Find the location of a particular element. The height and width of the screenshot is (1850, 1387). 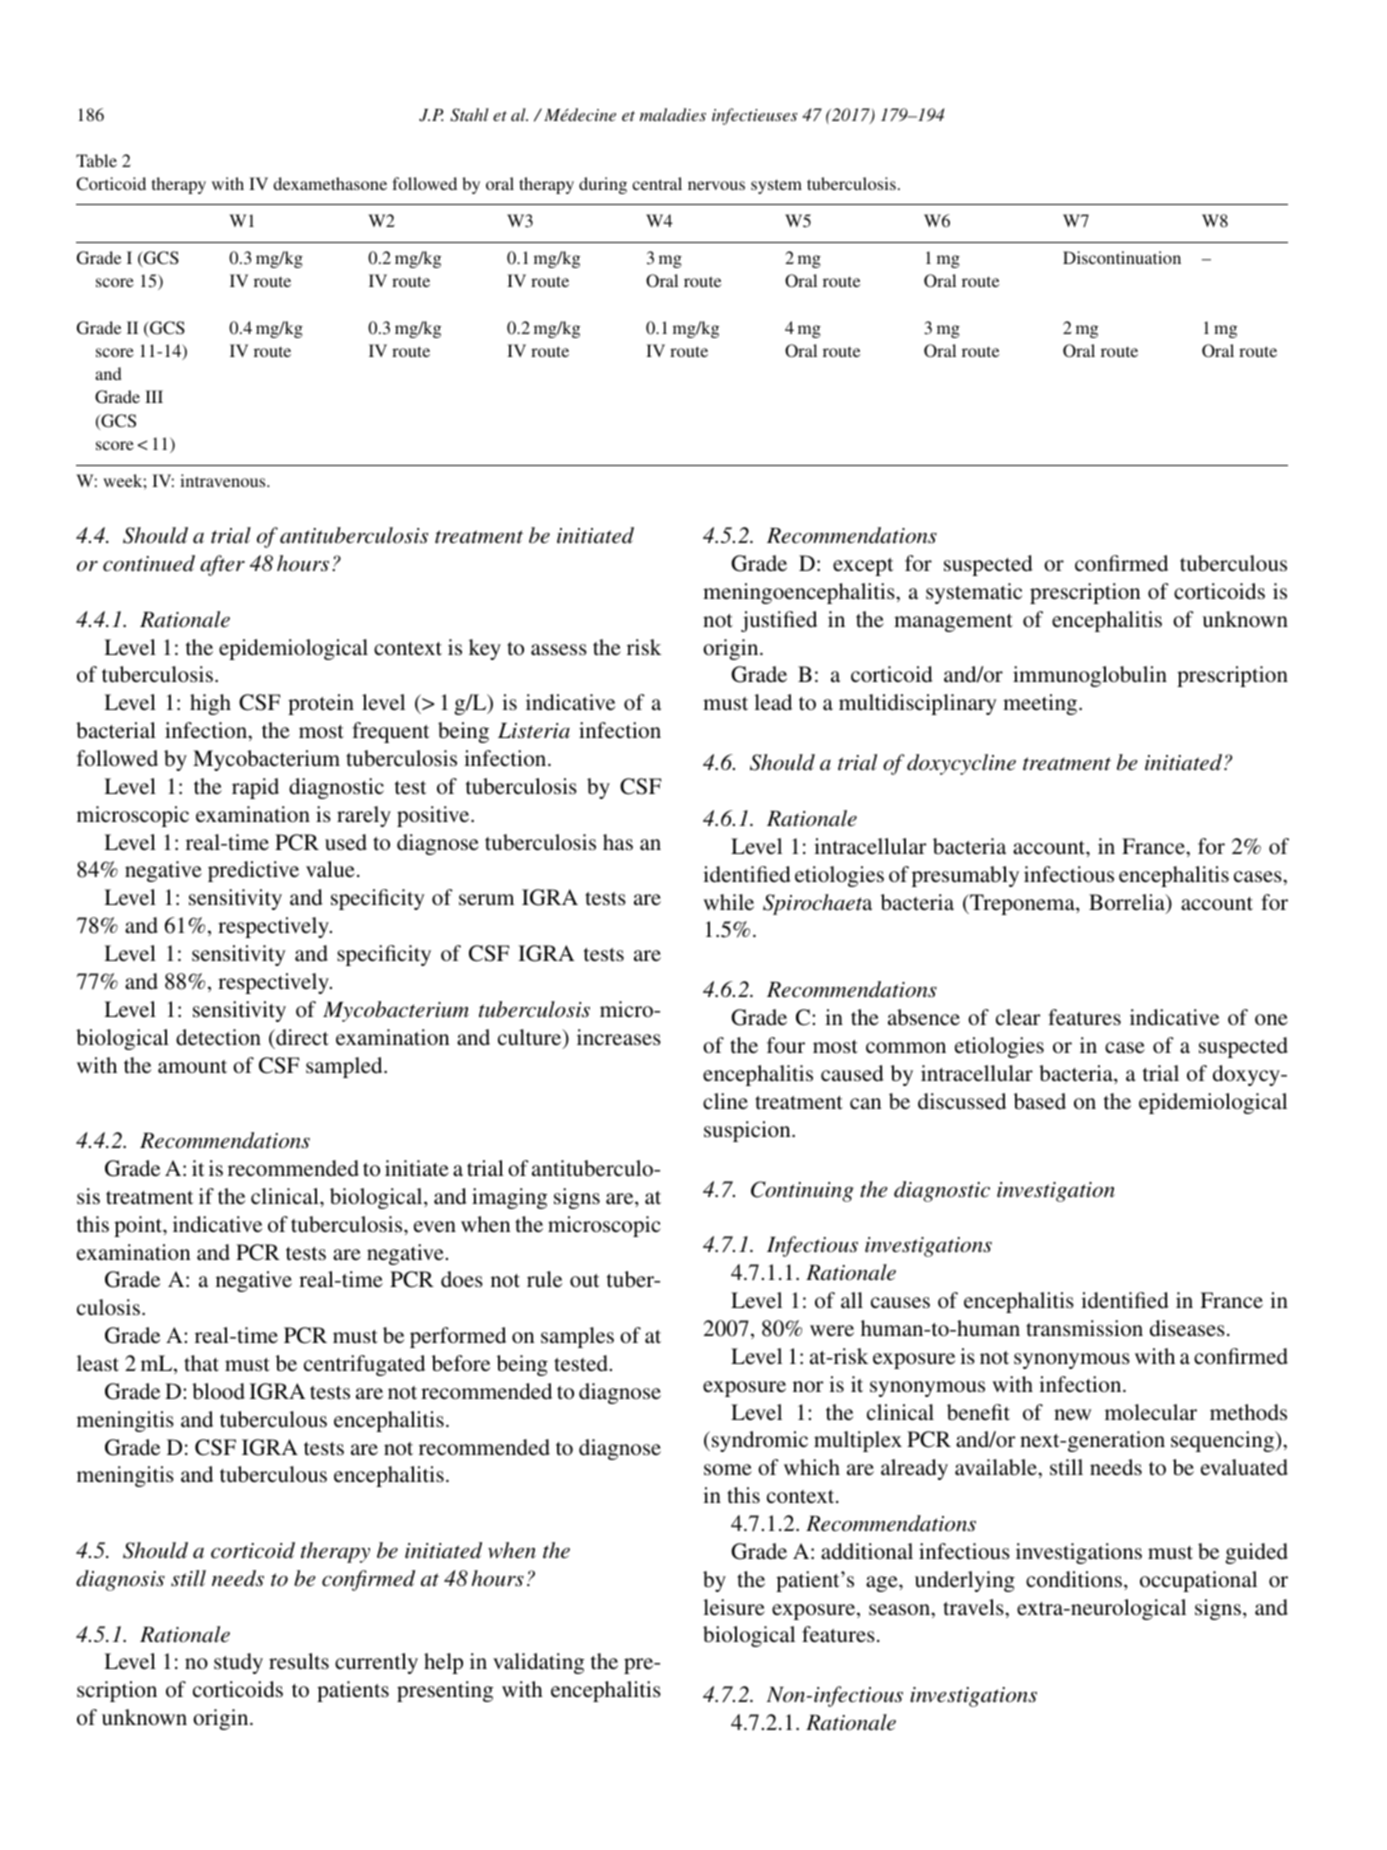

Borrelia is located at coordinates (1128, 903).
